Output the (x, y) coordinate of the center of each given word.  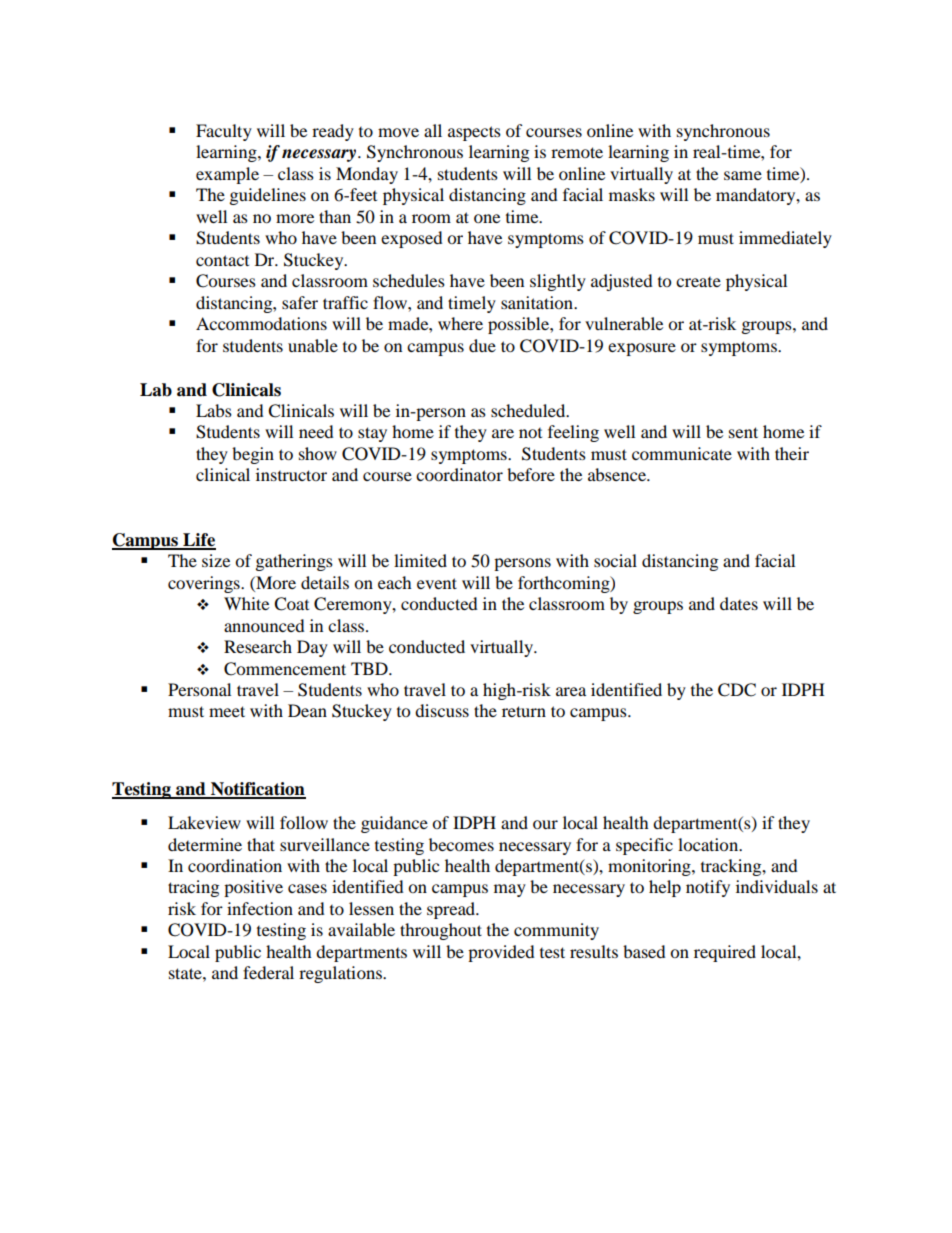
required (725, 953)
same (743, 175)
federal (268, 972)
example (227, 175)
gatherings (294, 562)
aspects (474, 133)
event (437, 583)
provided (501, 953)
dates (739, 603)
